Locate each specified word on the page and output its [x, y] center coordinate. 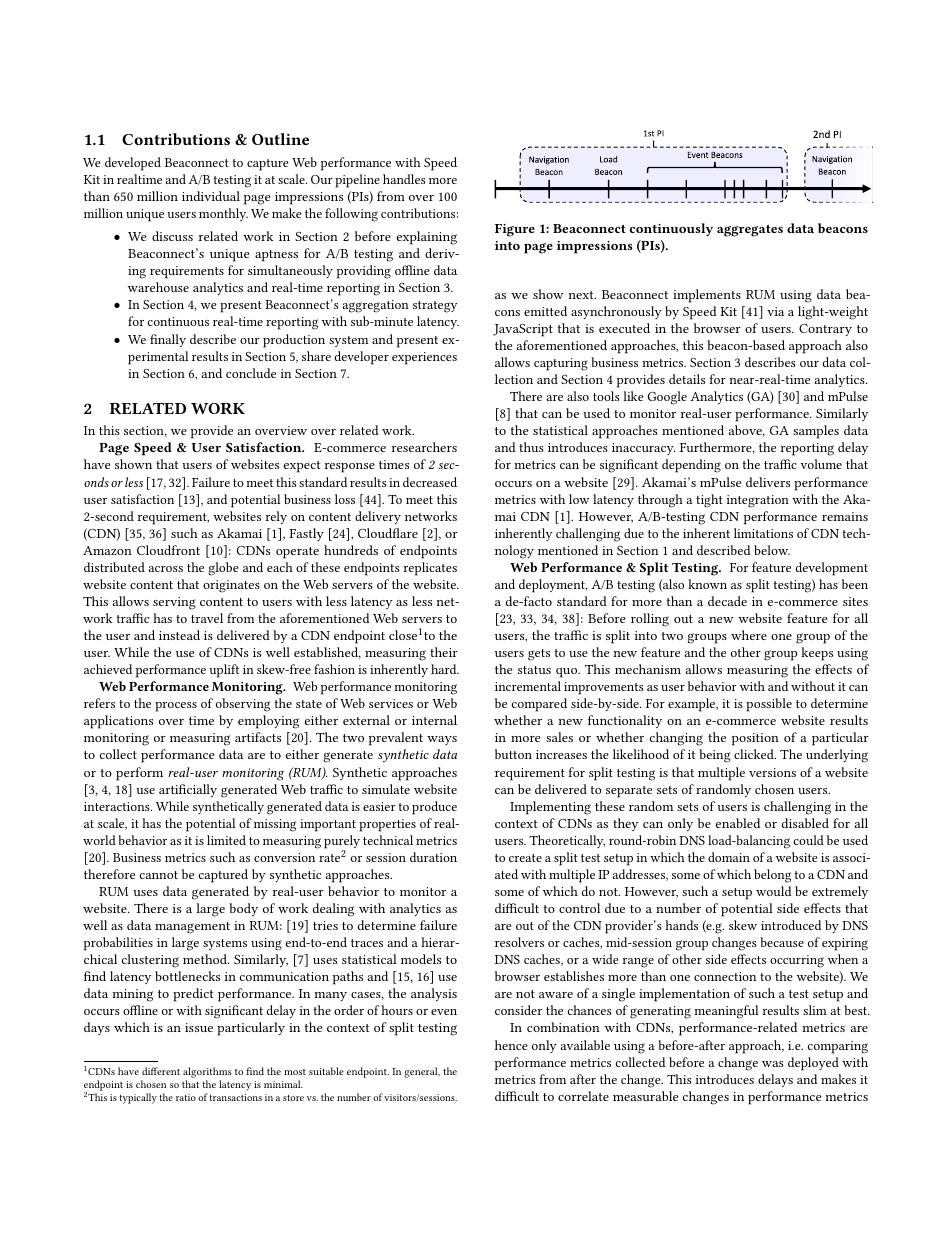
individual [211, 196]
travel [207, 618]
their [444, 652]
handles [404, 179]
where [749, 635]
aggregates [750, 231]
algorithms [207, 1072]
